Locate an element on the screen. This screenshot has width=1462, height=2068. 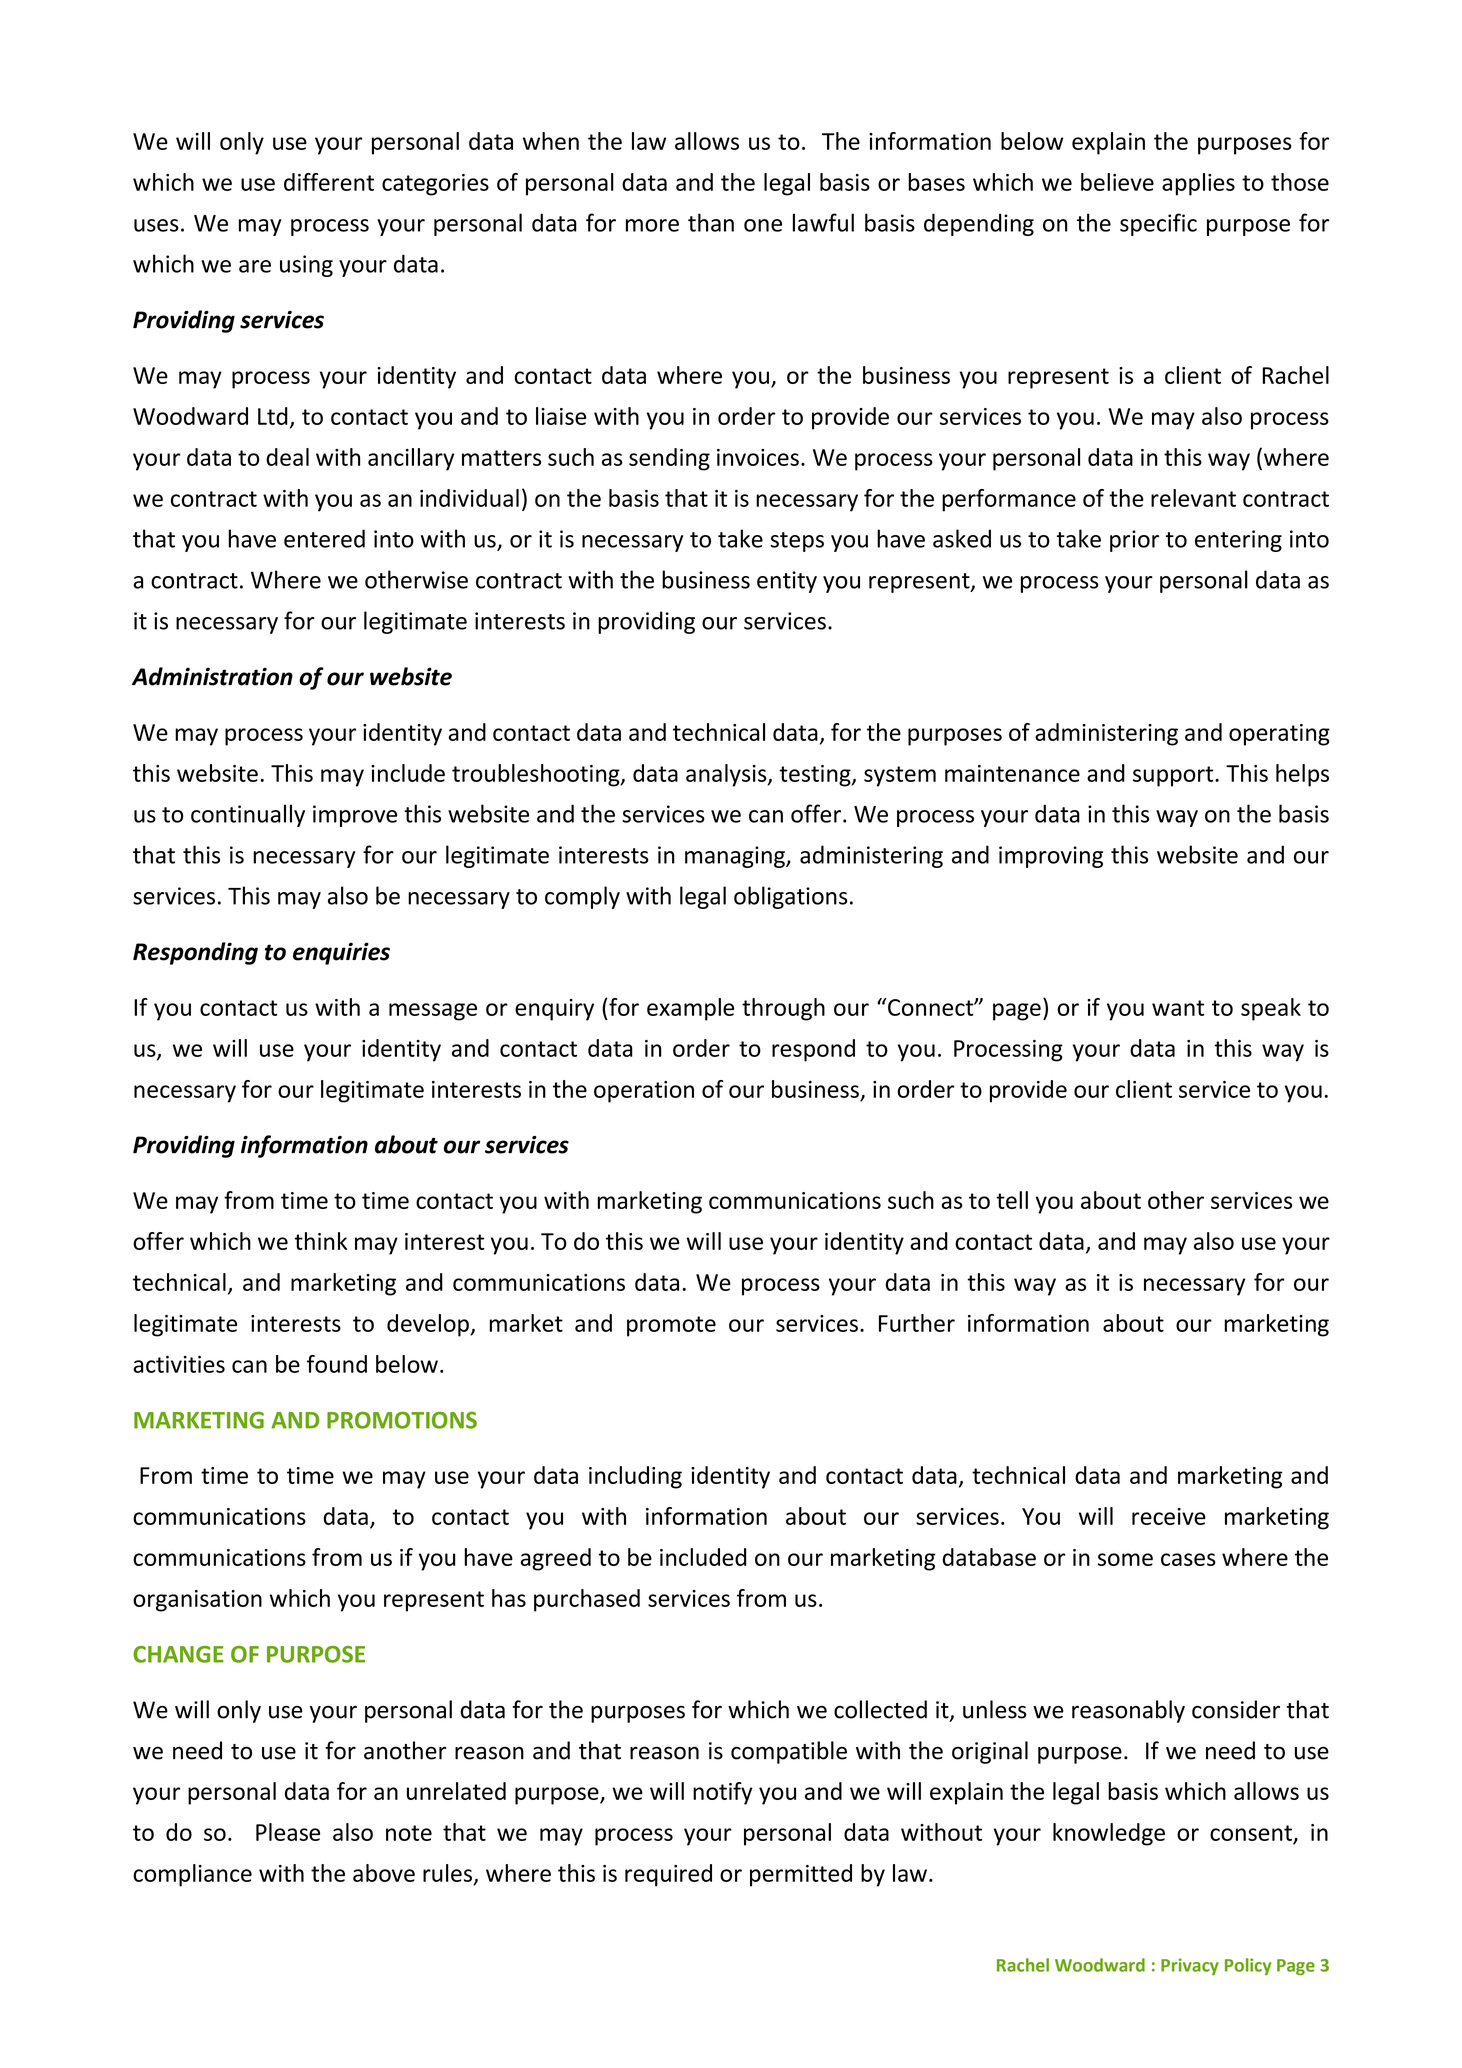
support is located at coordinates (1174, 776).
